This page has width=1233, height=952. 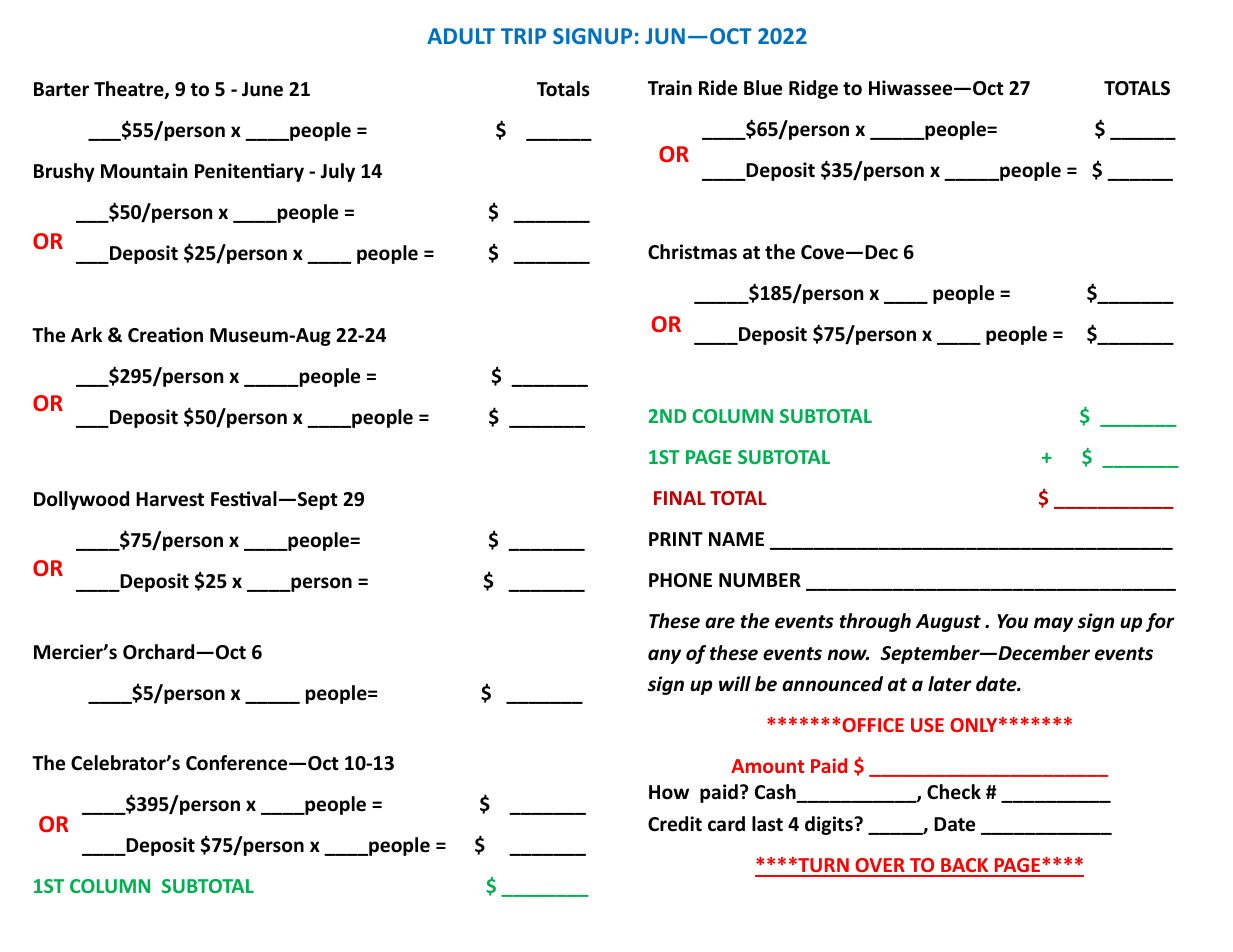 What do you see at coordinates (130, 90) in the page?
I see `Theatre` at bounding box center [130, 90].
